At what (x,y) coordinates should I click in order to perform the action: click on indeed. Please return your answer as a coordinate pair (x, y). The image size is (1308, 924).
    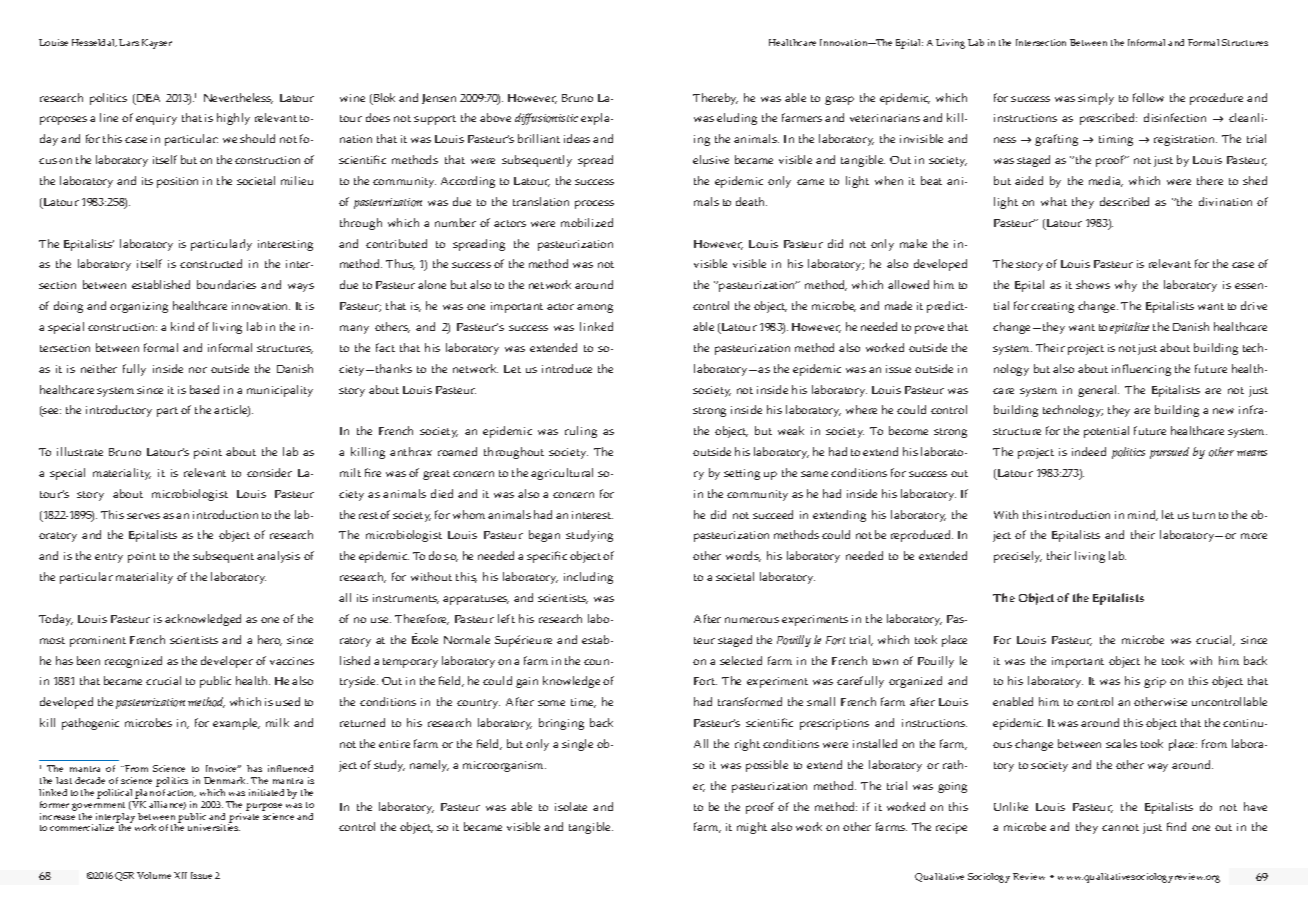
    Looking at the image, I should click on (1089, 451).
